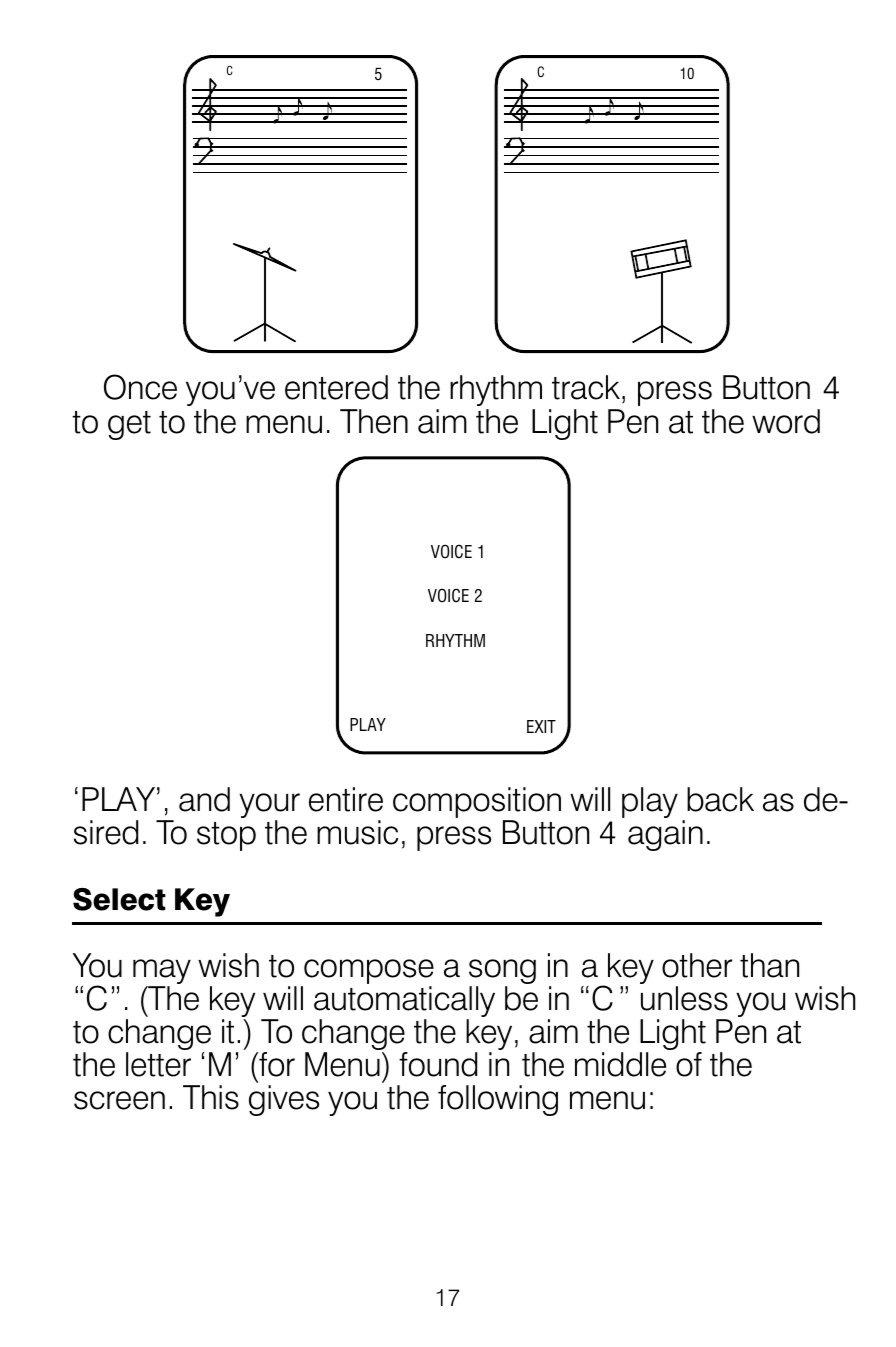  Describe the element at coordinates (586, 387) in the page. I see `track` at that location.
